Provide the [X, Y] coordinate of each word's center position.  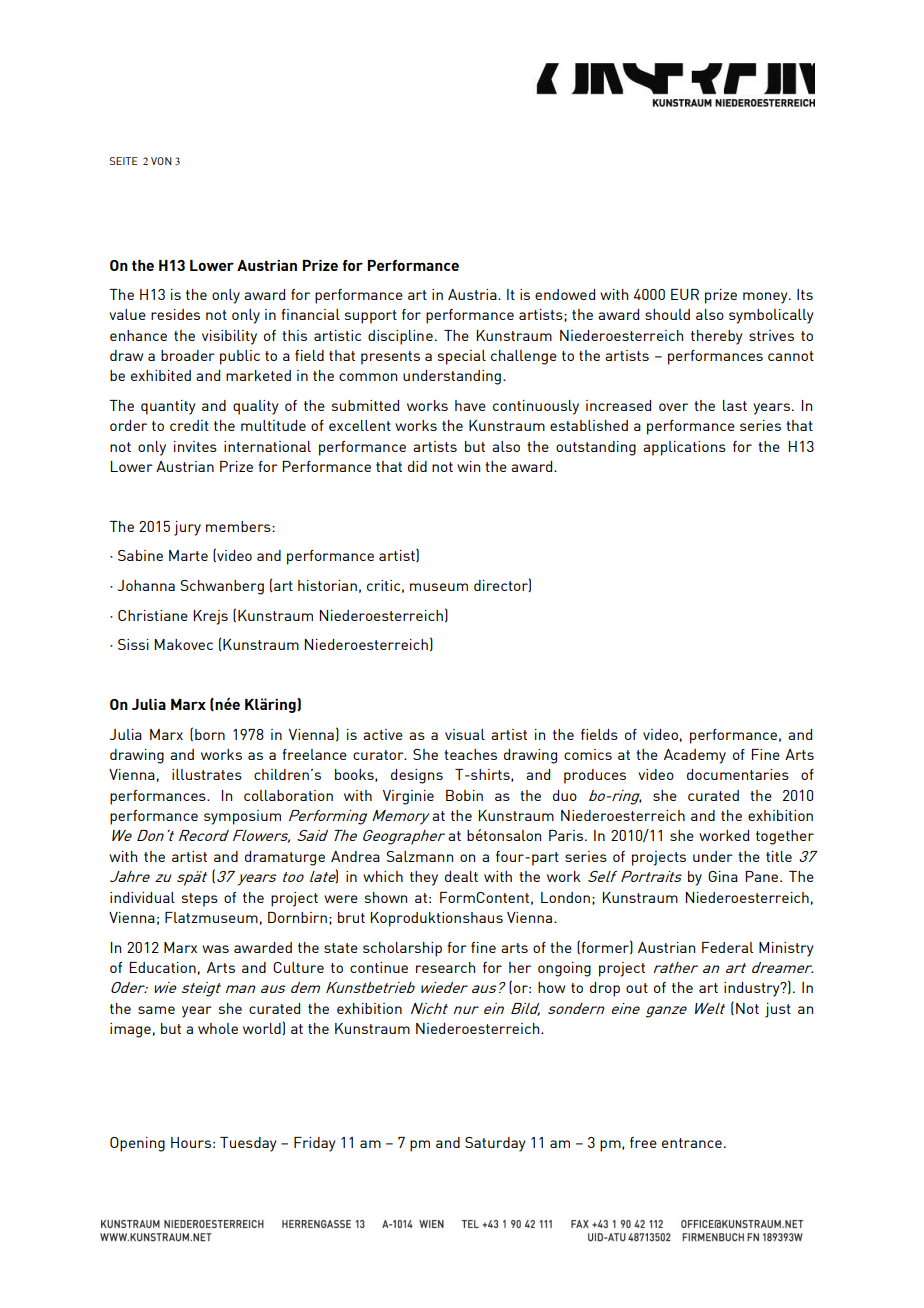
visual [465, 734]
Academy [695, 756]
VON [161, 161]
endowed [565, 294]
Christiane [153, 615]
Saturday [495, 1144]
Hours [191, 1142]
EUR [685, 294]
